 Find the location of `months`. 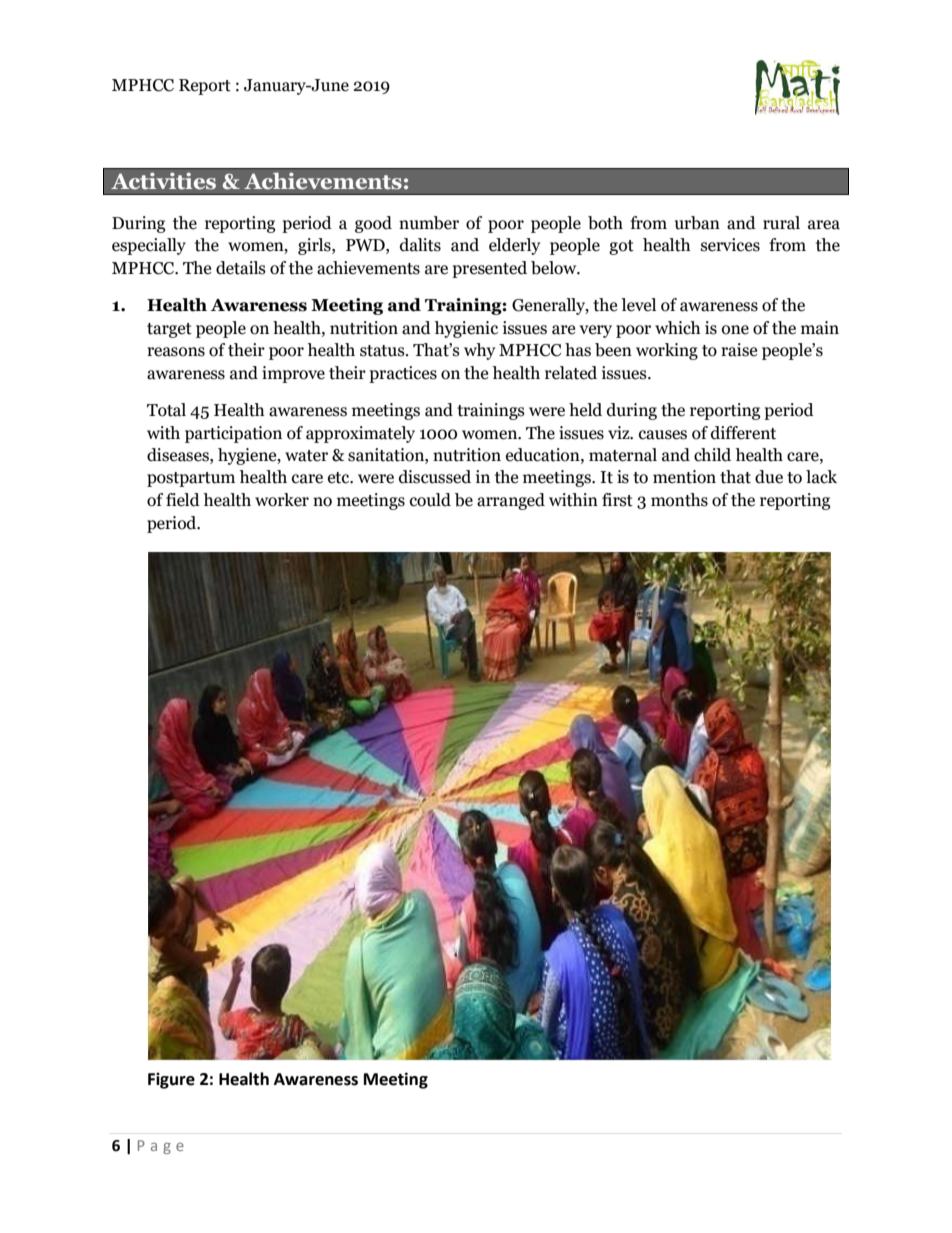

months is located at coordinates (679, 500).
